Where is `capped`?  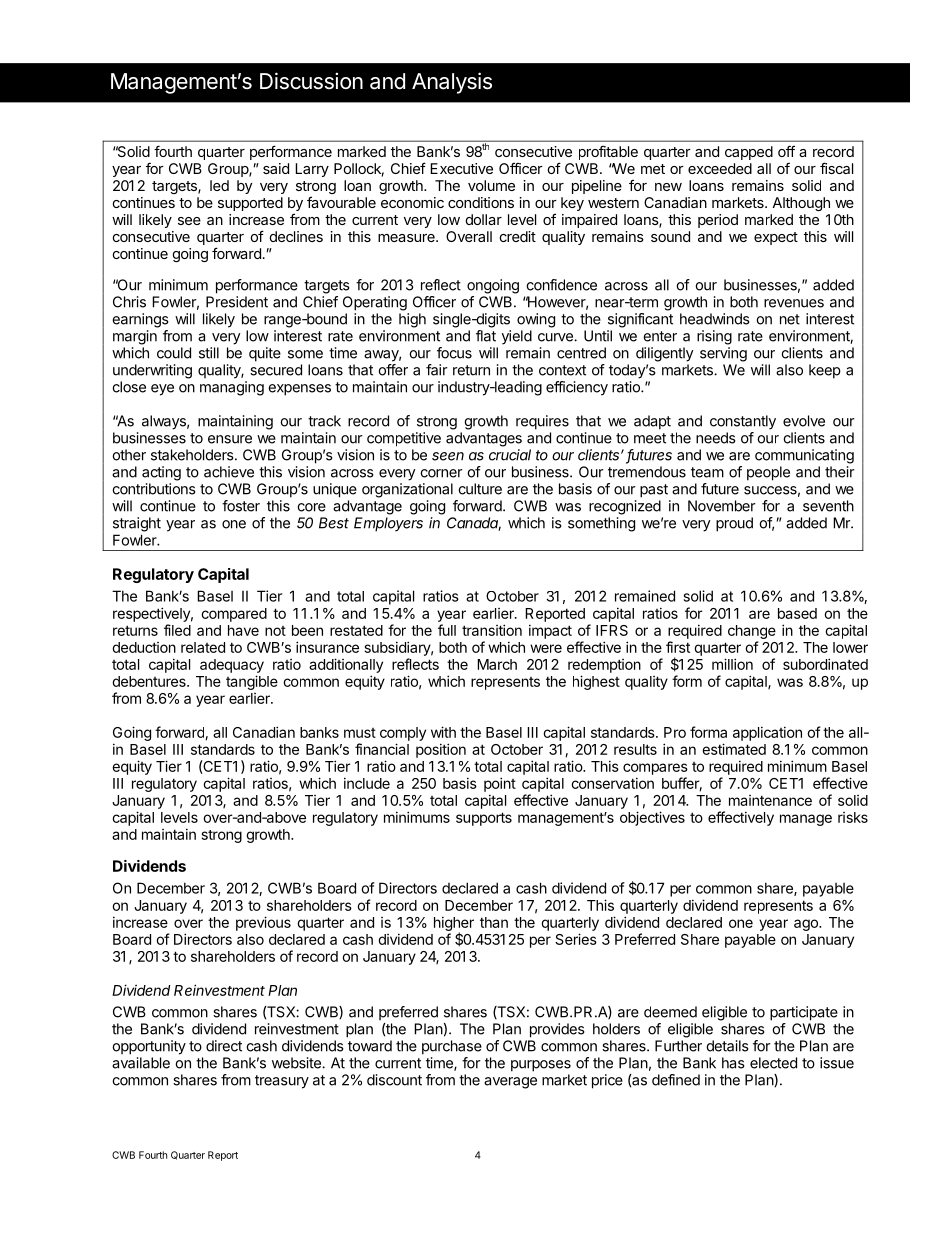
capped is located at coordinates (749, 153).
